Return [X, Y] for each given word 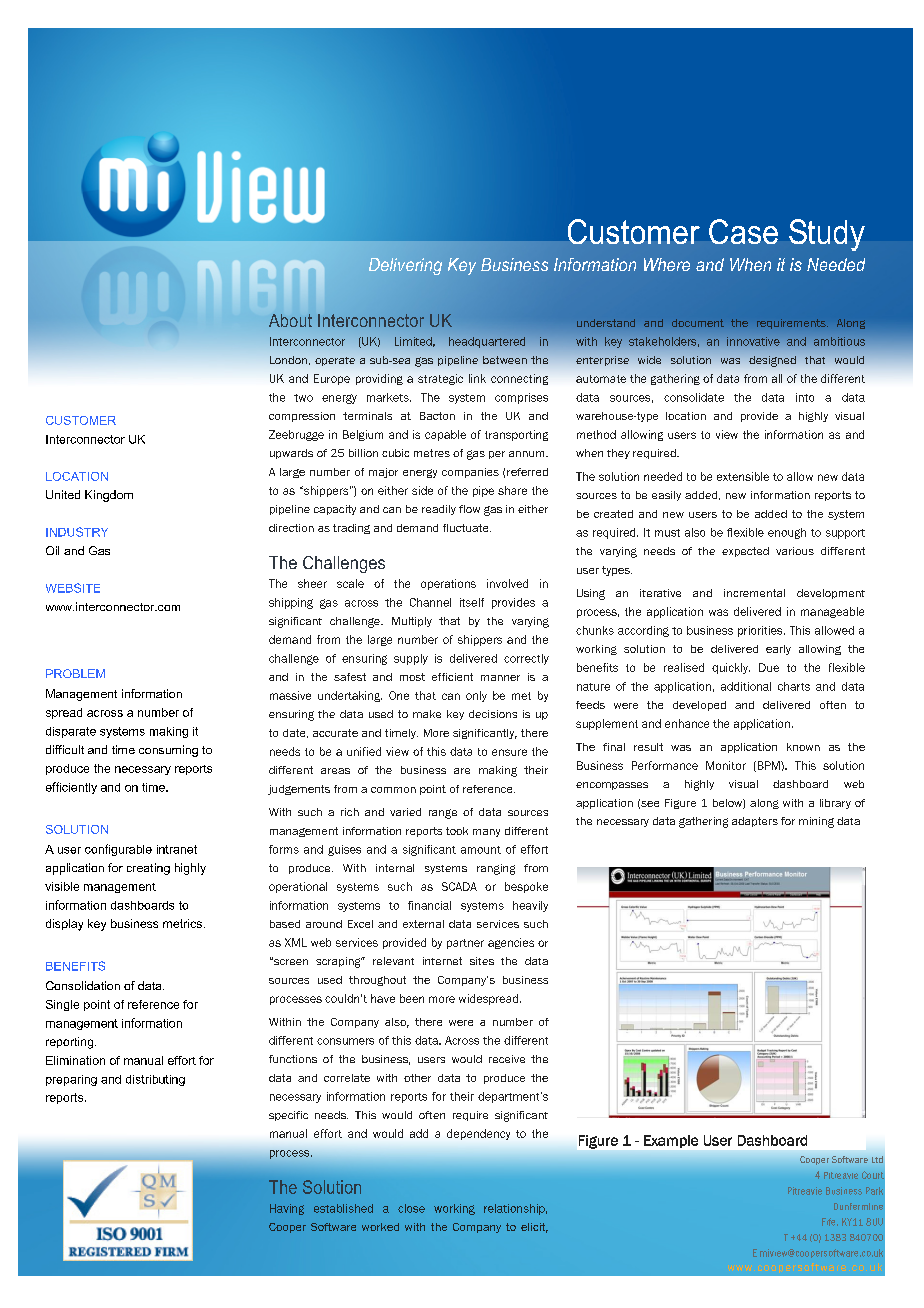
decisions [493, 714]
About [290, 320]
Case [743, 231]
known [803, 747]
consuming [168, 751]
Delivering [405, 266]
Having [287, 1209]
